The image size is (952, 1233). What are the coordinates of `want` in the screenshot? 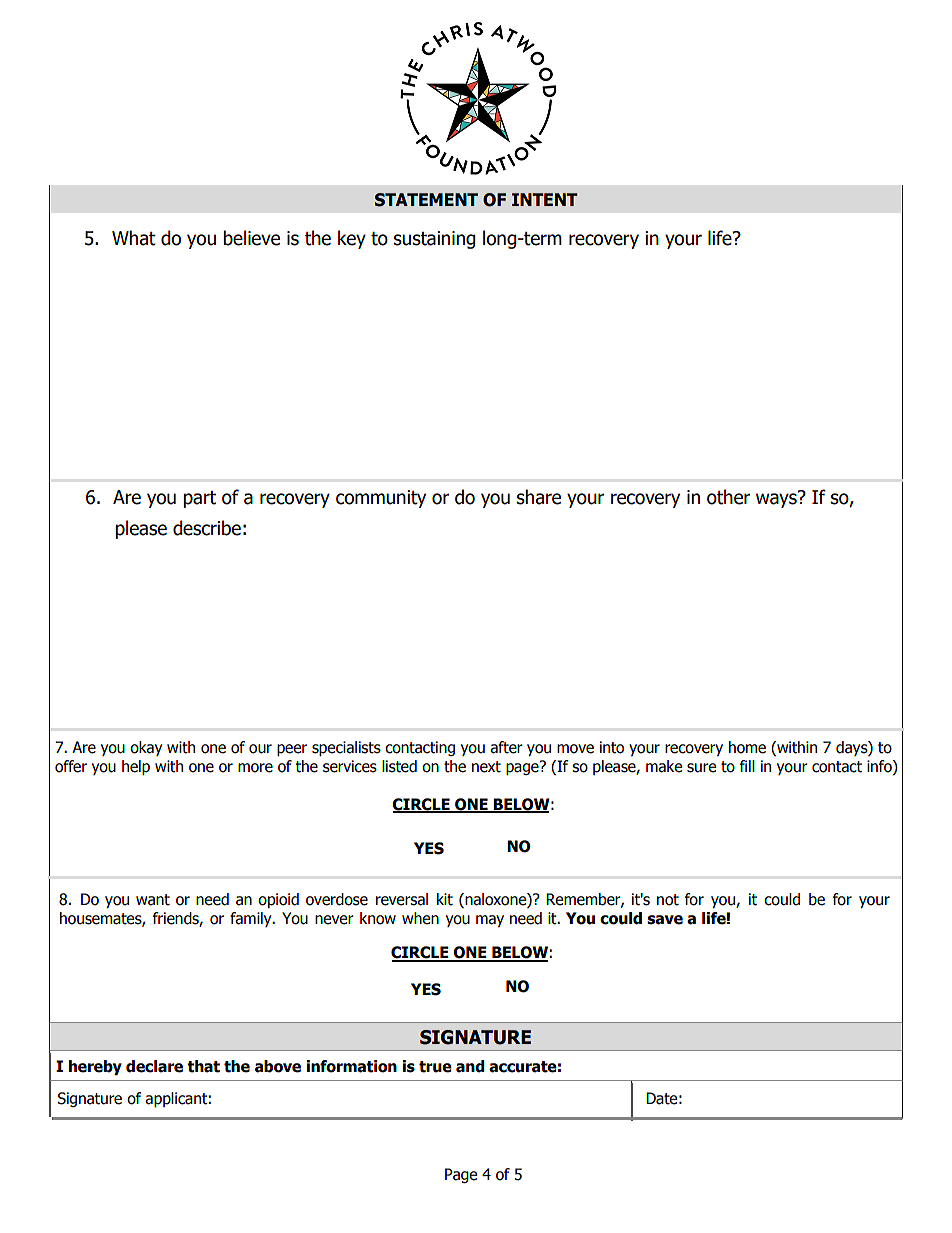 It's located at (153, 900).
